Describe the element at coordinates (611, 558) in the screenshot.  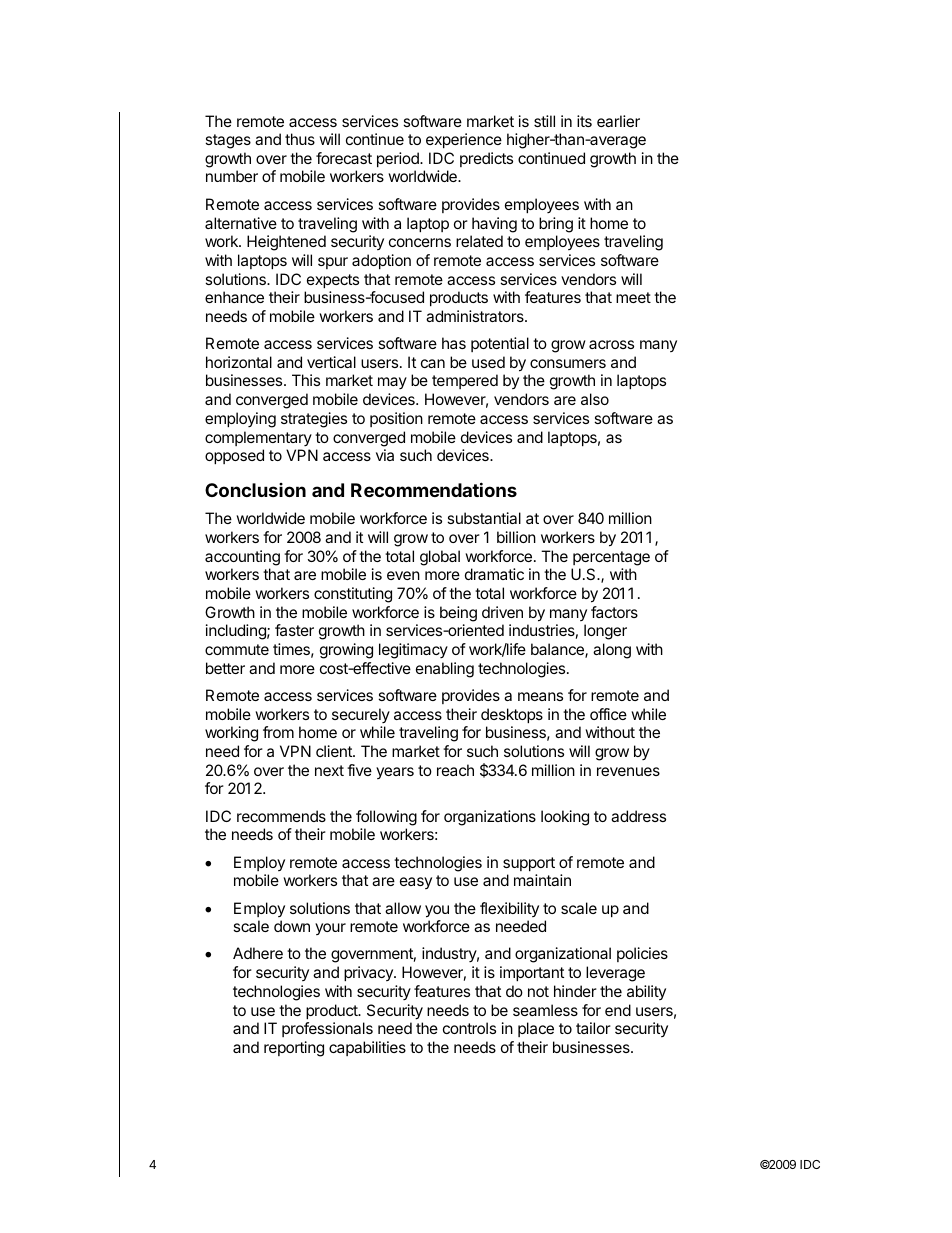
I see `percentage` at that location.
